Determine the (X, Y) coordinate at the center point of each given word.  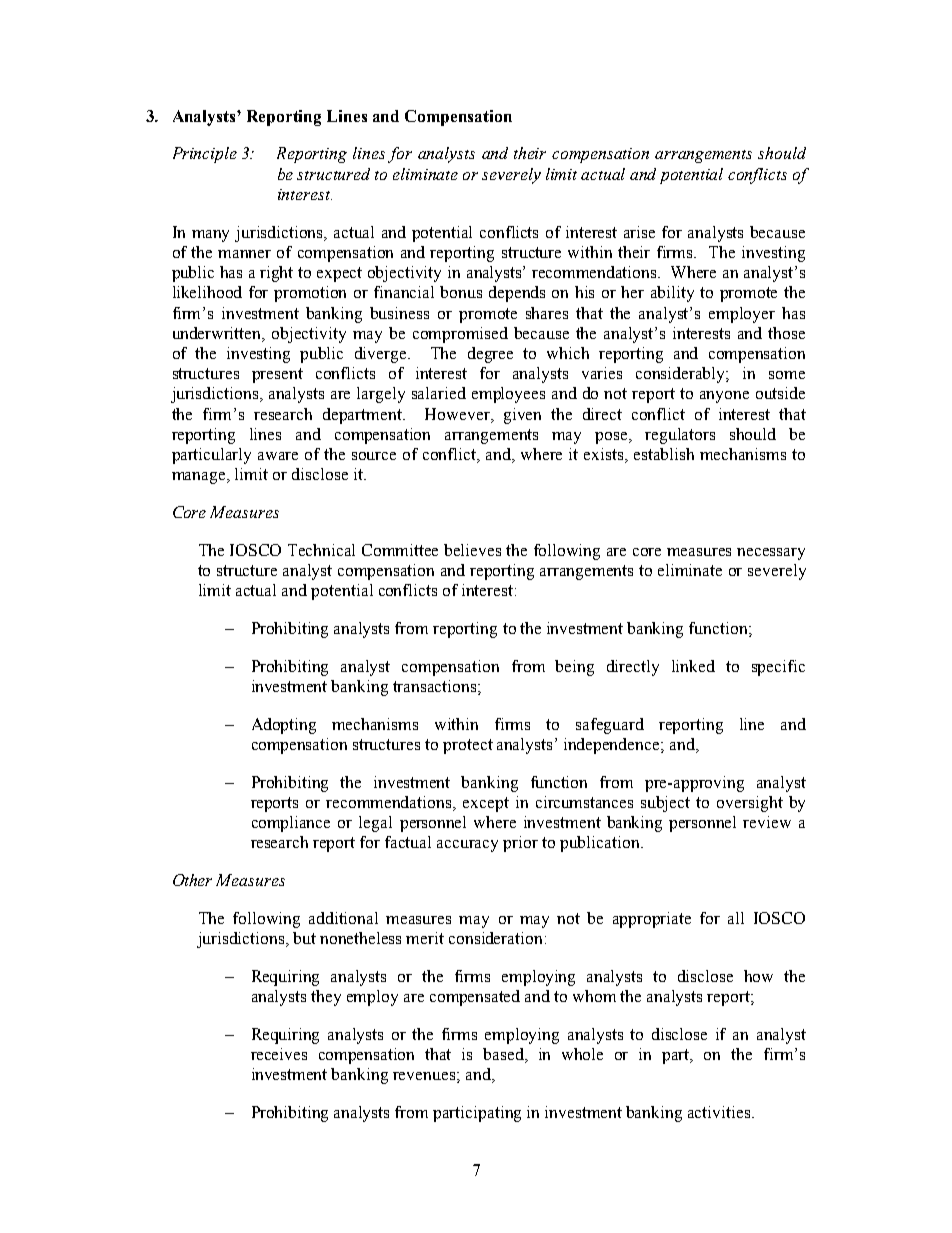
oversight (750, 804)
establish (664, 454)
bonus (461, 292)
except (486, 804)
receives (279, 1054)
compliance (291, 824)
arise (639, 232)
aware (278, 456)
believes (472, 550)
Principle (205, 155)
